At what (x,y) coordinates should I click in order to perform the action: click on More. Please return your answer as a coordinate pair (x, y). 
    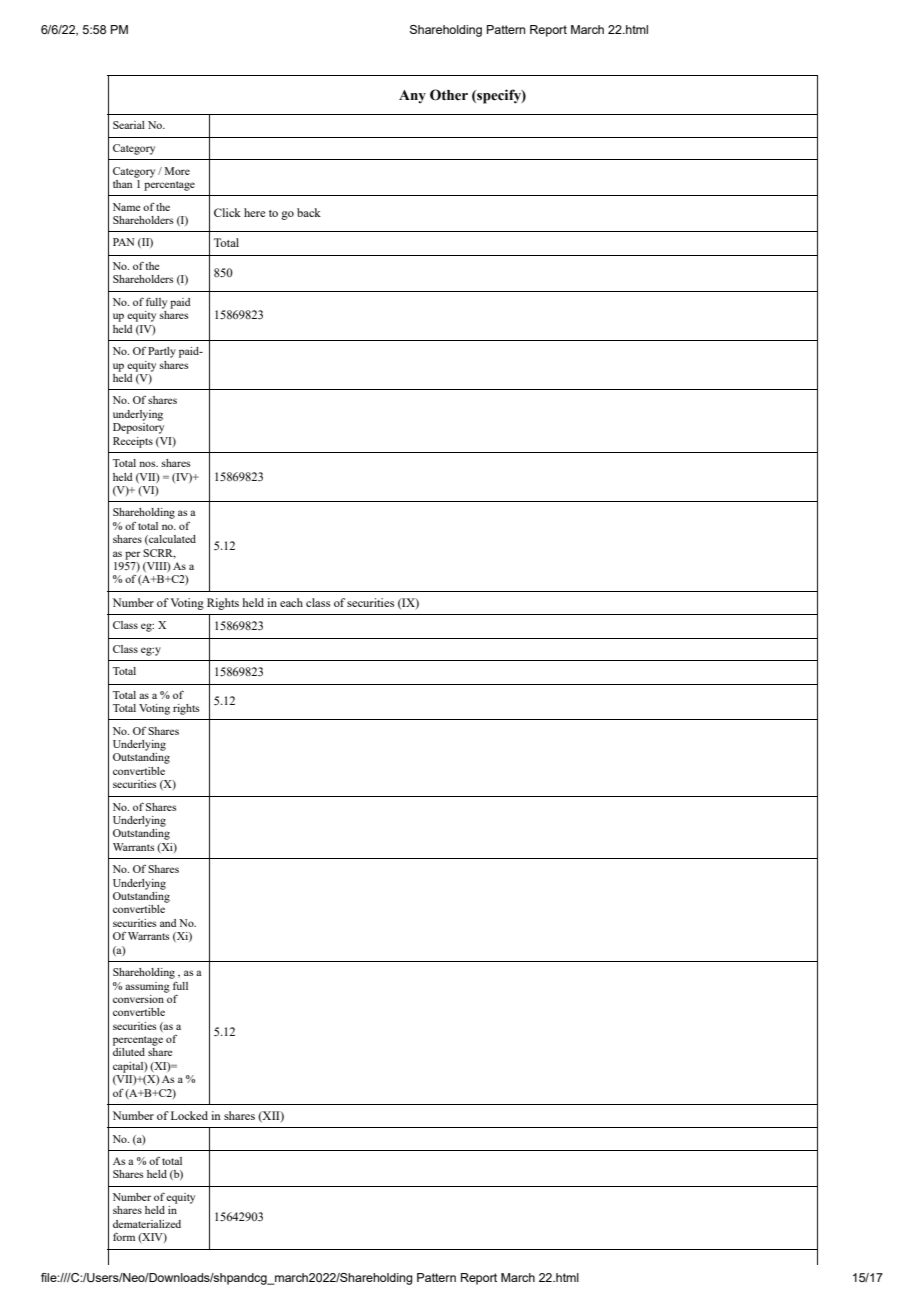
    Looking at the image, I should click on (177, 171).
